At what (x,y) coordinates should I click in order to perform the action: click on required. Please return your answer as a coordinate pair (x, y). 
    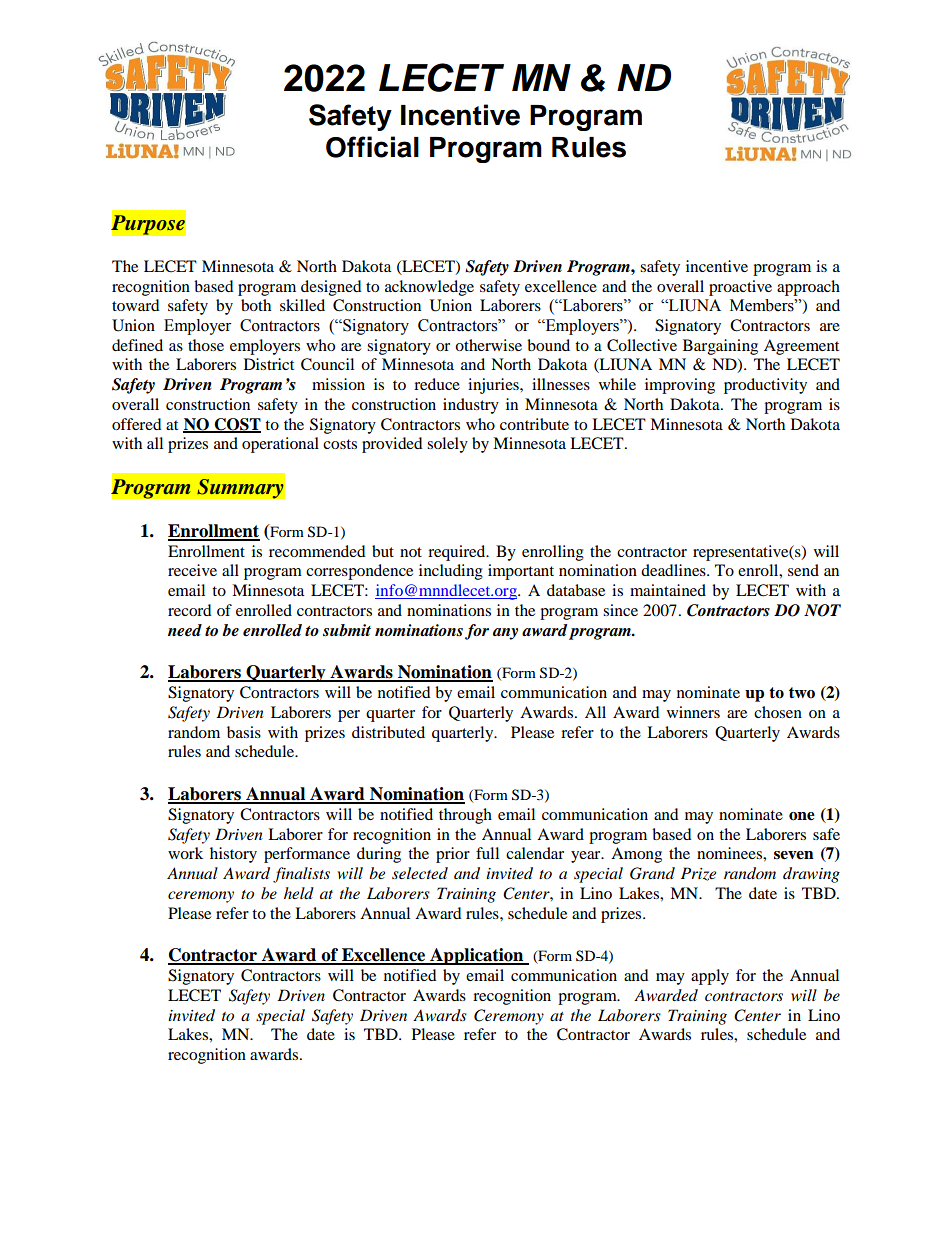
    Looking at the image, I should click on (458, 553).
